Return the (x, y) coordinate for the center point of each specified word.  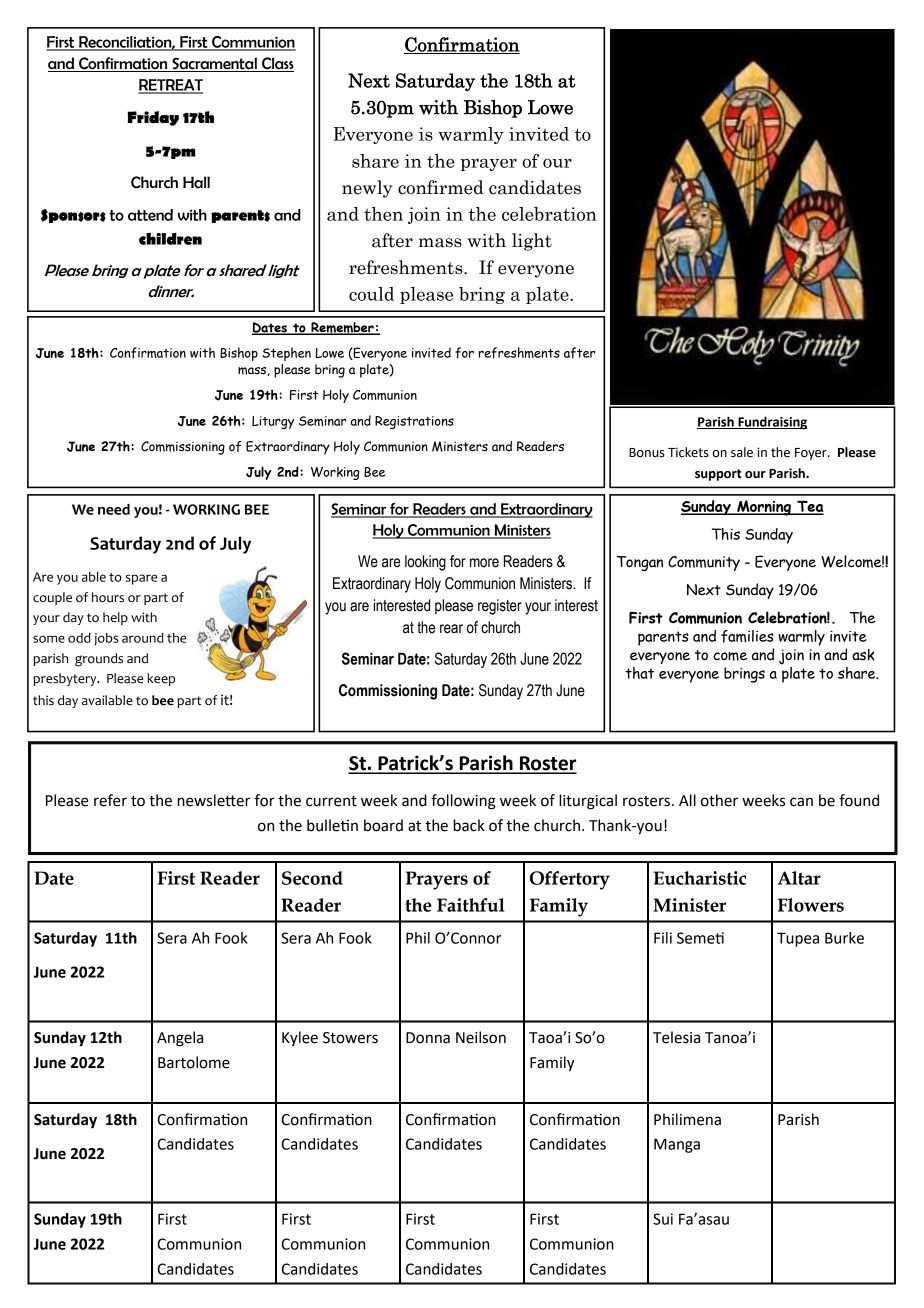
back (469, 825)
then (383, 214)
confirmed (441, 187)
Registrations (414, 422)
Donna (428, 1038)
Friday (153, 118)
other (719, 800)
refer (110, 800)
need (114, 509)
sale (742, 452)
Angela (180, 1039)
